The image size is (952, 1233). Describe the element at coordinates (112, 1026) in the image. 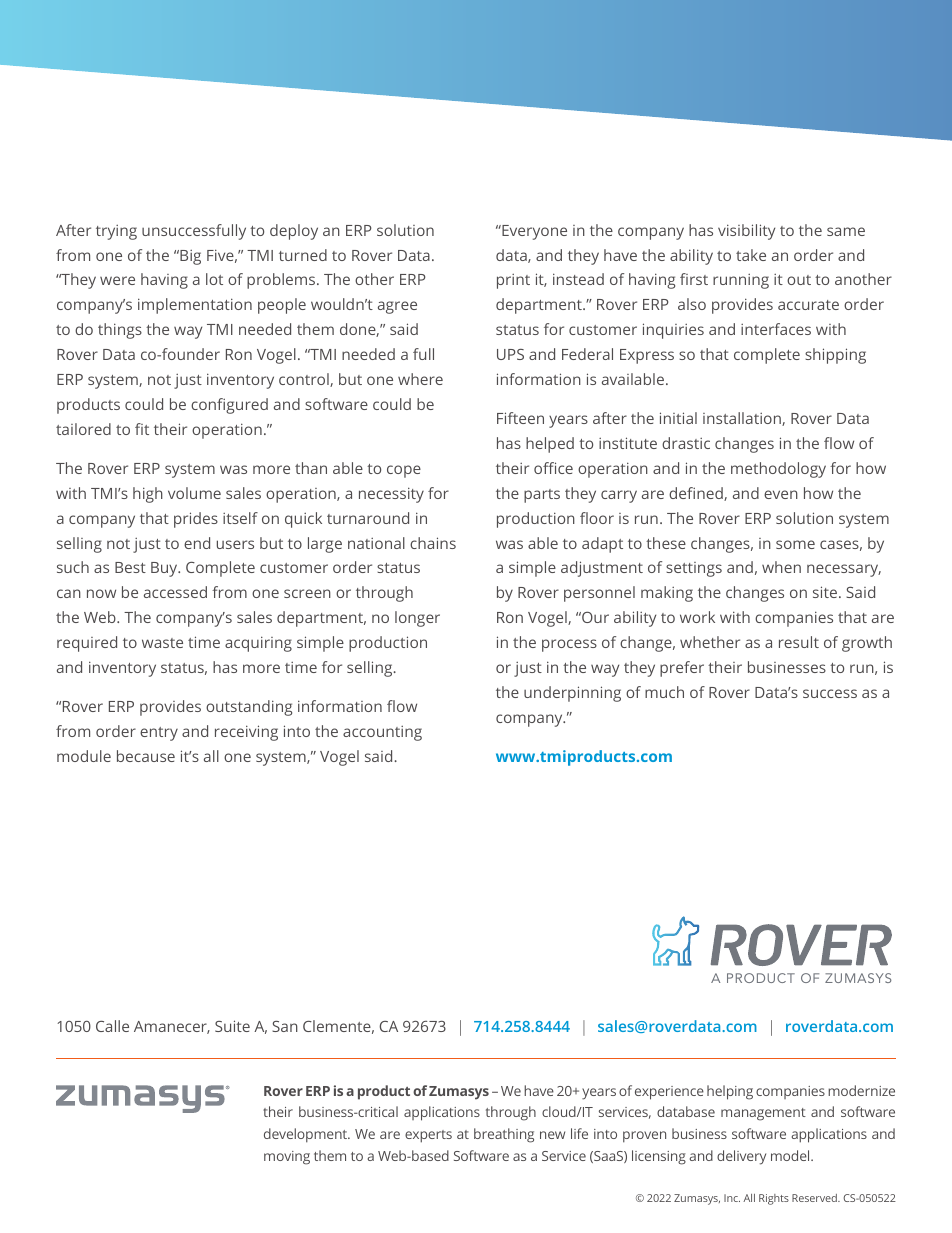

I see `Calle` at that location.
